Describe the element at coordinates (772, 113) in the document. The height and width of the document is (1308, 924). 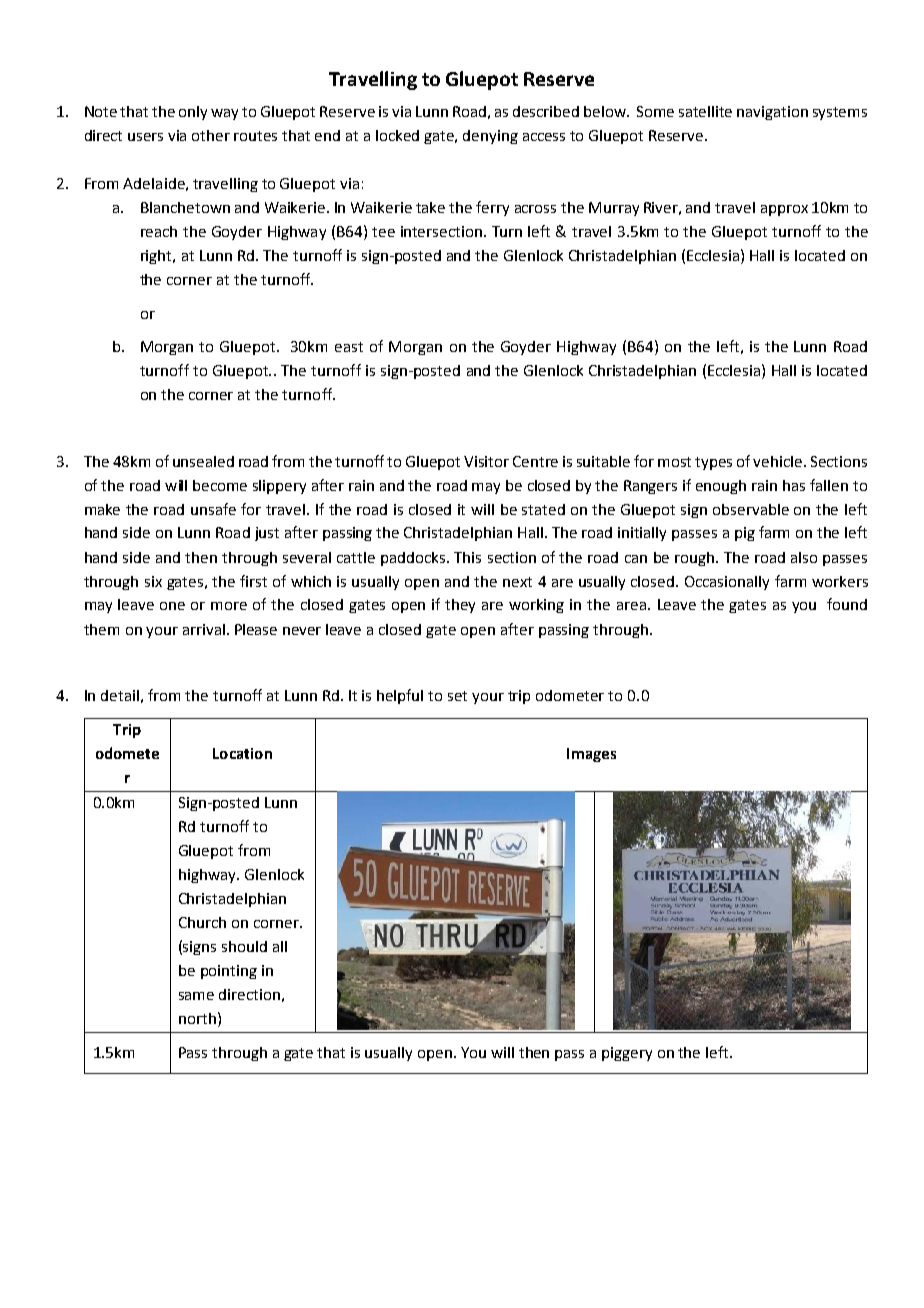
I see `navigation` at that location.
